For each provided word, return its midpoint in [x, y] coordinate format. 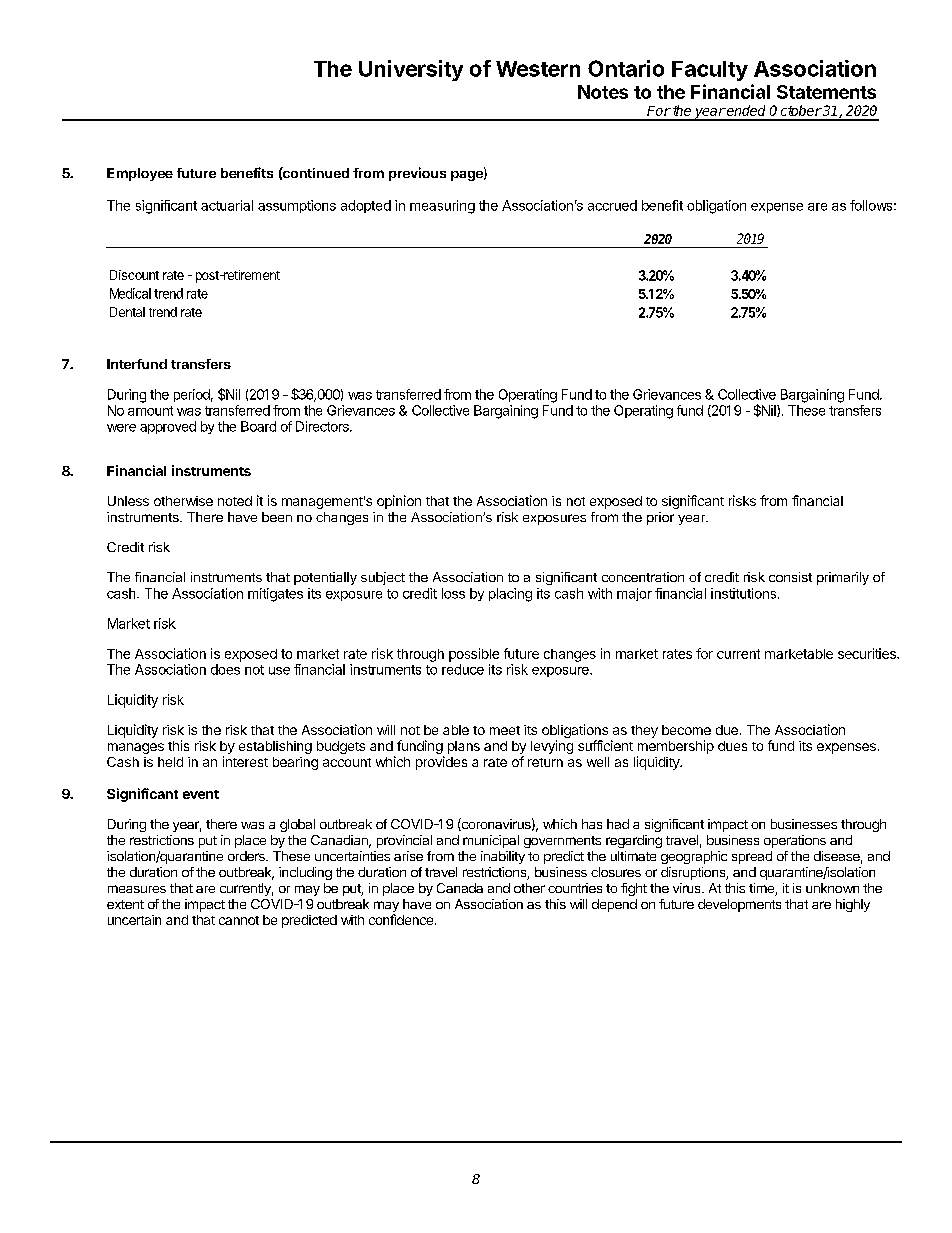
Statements [826, 92]
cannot [239, 920]
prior [660, 518]
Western [538, 69]
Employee [140, 174]
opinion [399, 502]
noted [235, 501]
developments [739, 905]
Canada [460, 888]
